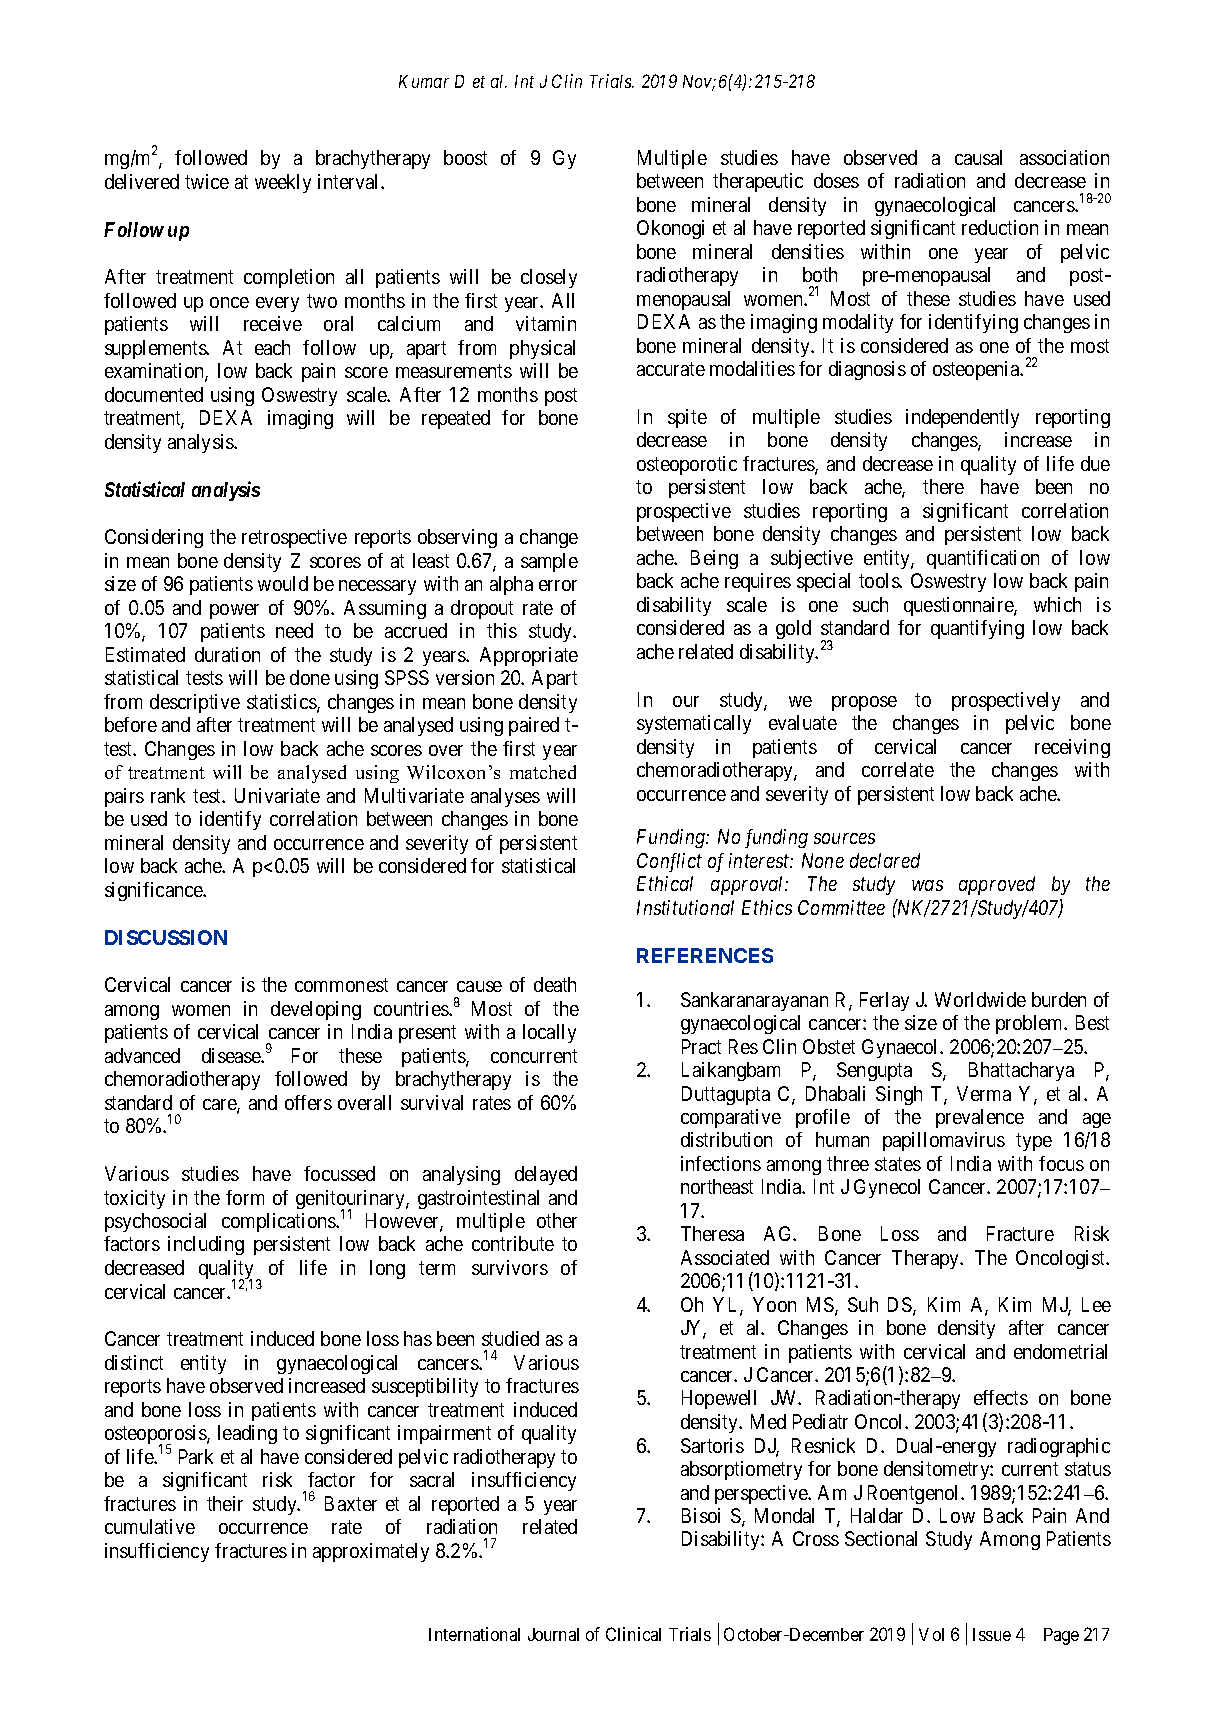 Image resolution: width=1215 pixels, height=1718 pixels. What do you see at coordinates (978, 157) in the screenshot?
I see `causal` at bounding box center [978, 157].
